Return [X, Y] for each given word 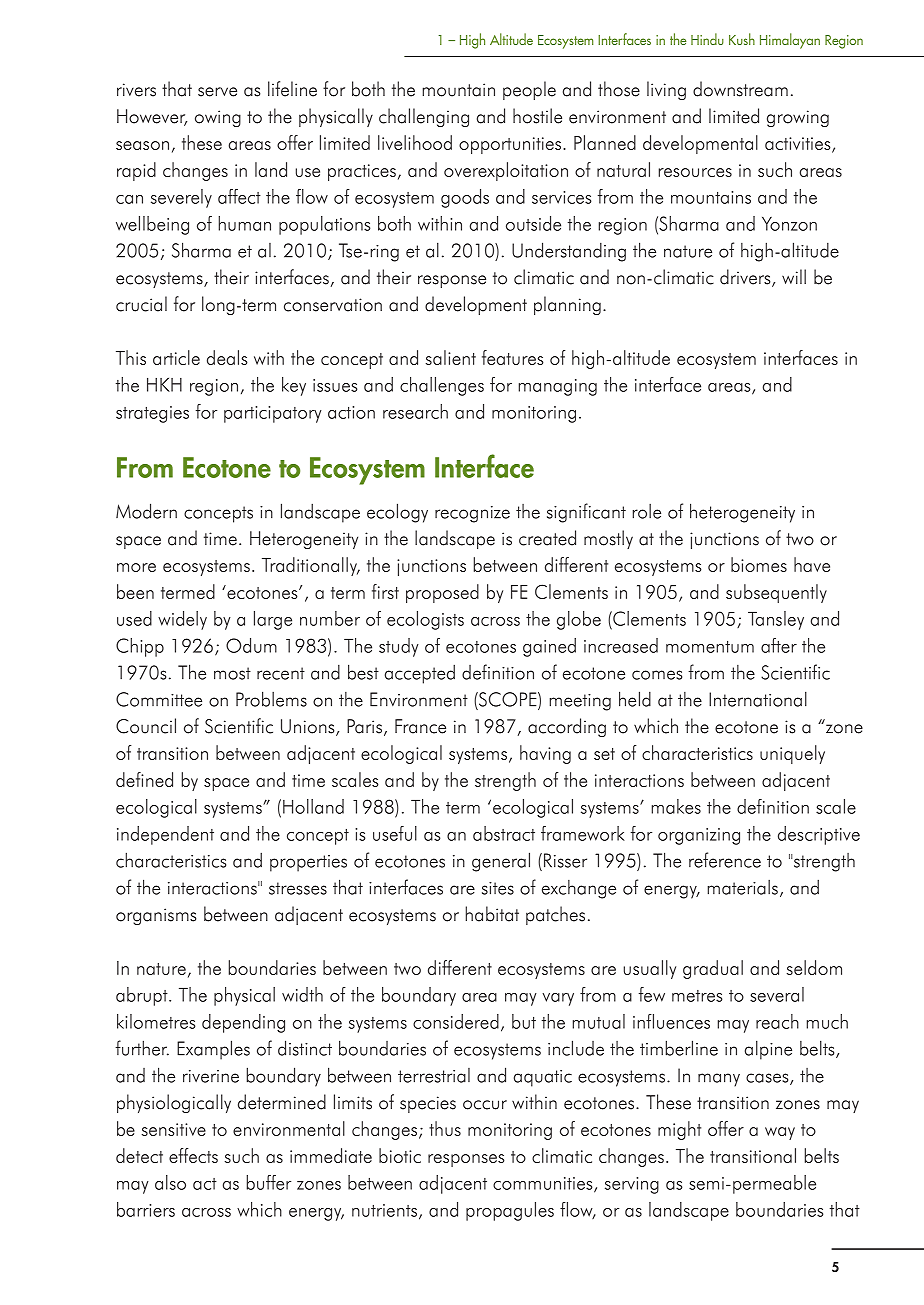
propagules [510, 1211]
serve [217, 92]
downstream [740, 89]
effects [193, 1155]
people [529, 90]
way [780, 1133]
